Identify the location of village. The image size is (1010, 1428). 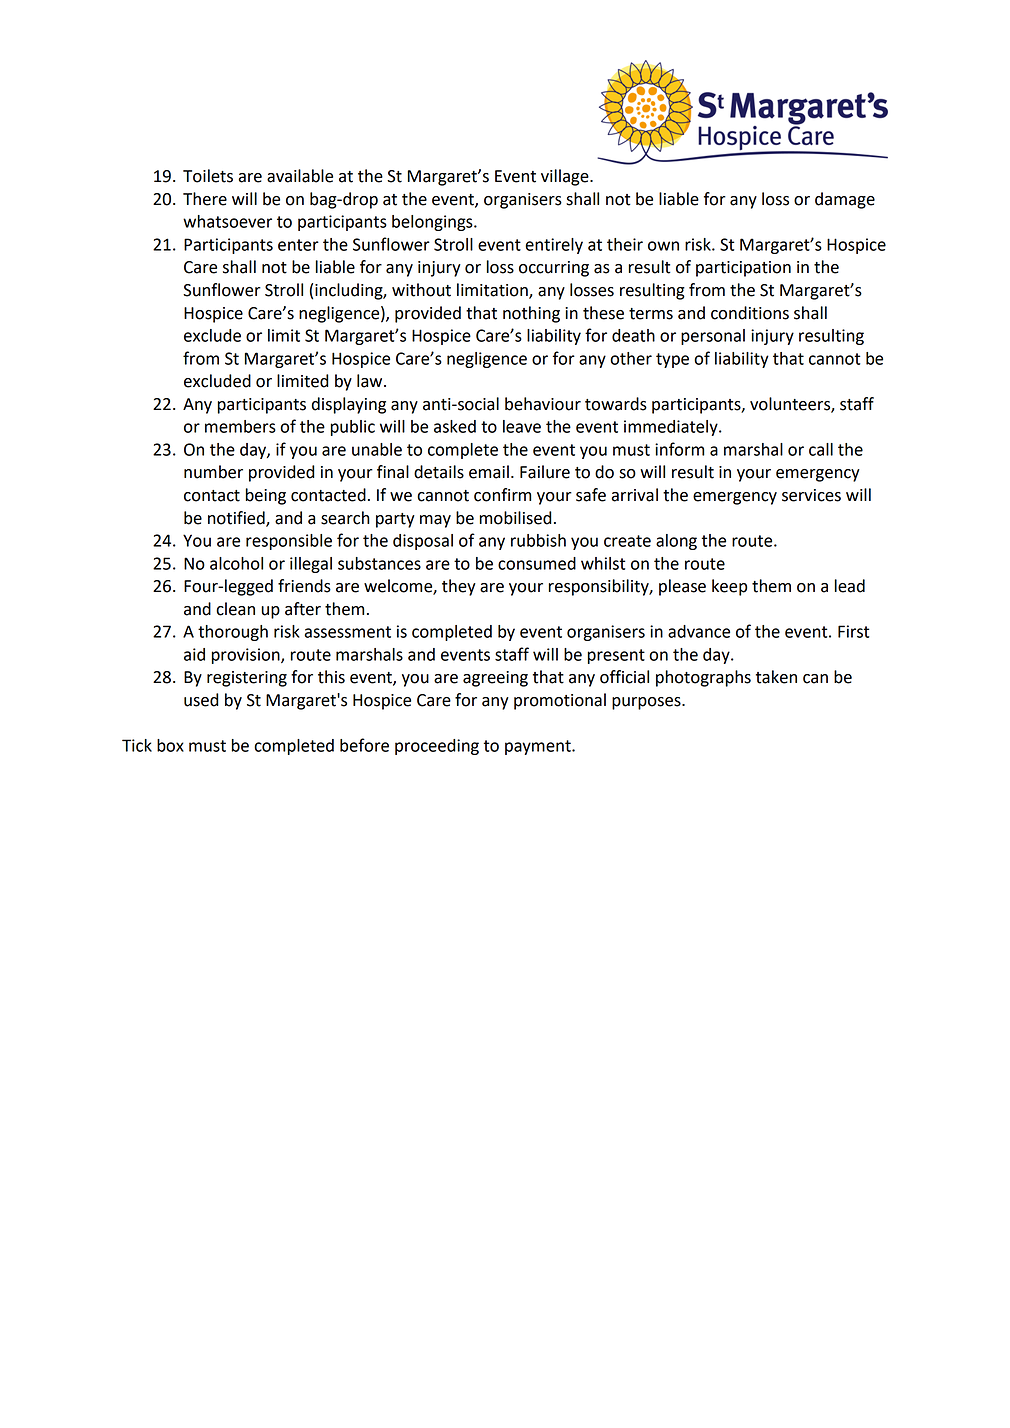
(566, 177).
